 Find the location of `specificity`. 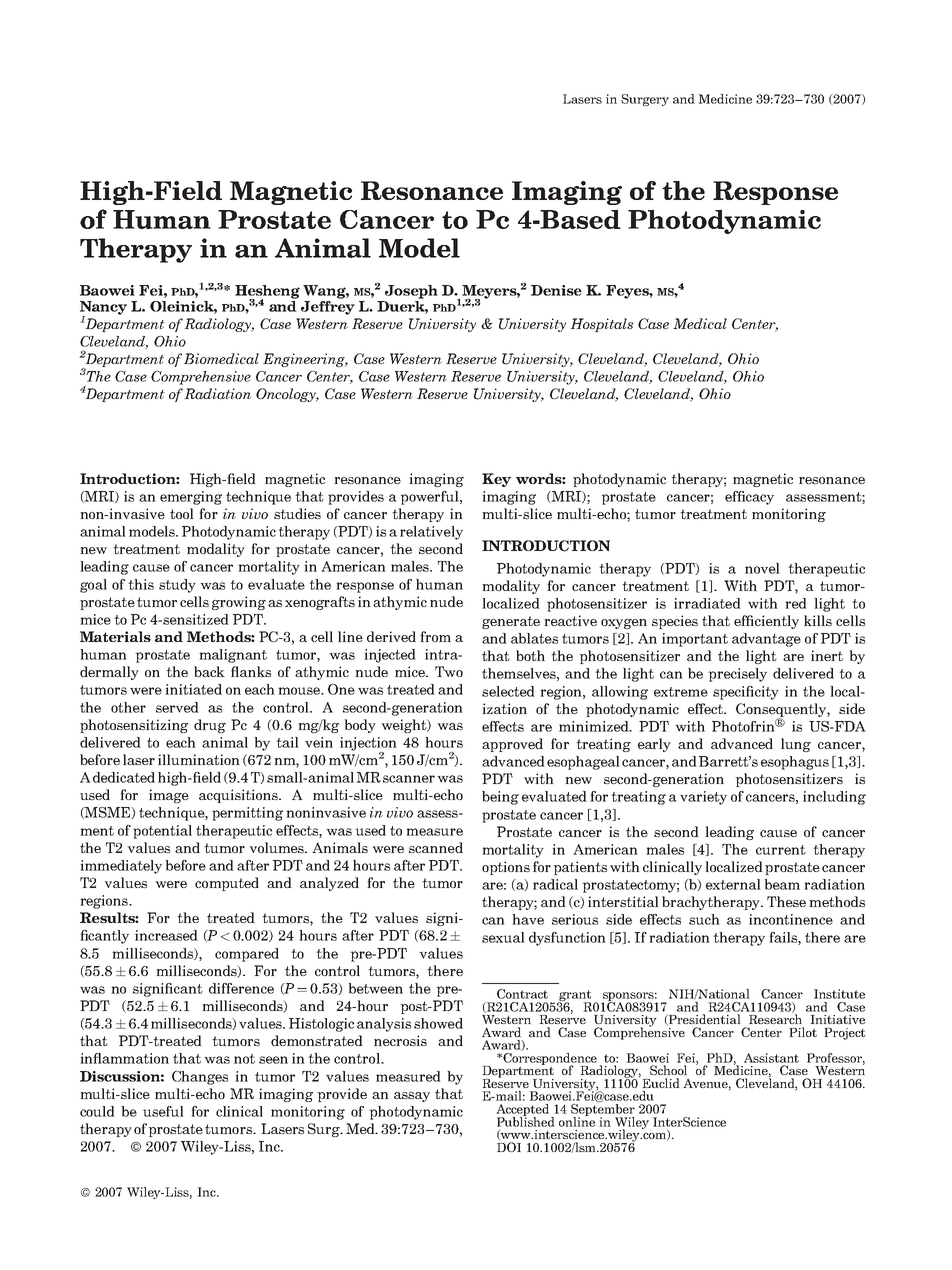

specificity is located at coordinates (746, 693).
